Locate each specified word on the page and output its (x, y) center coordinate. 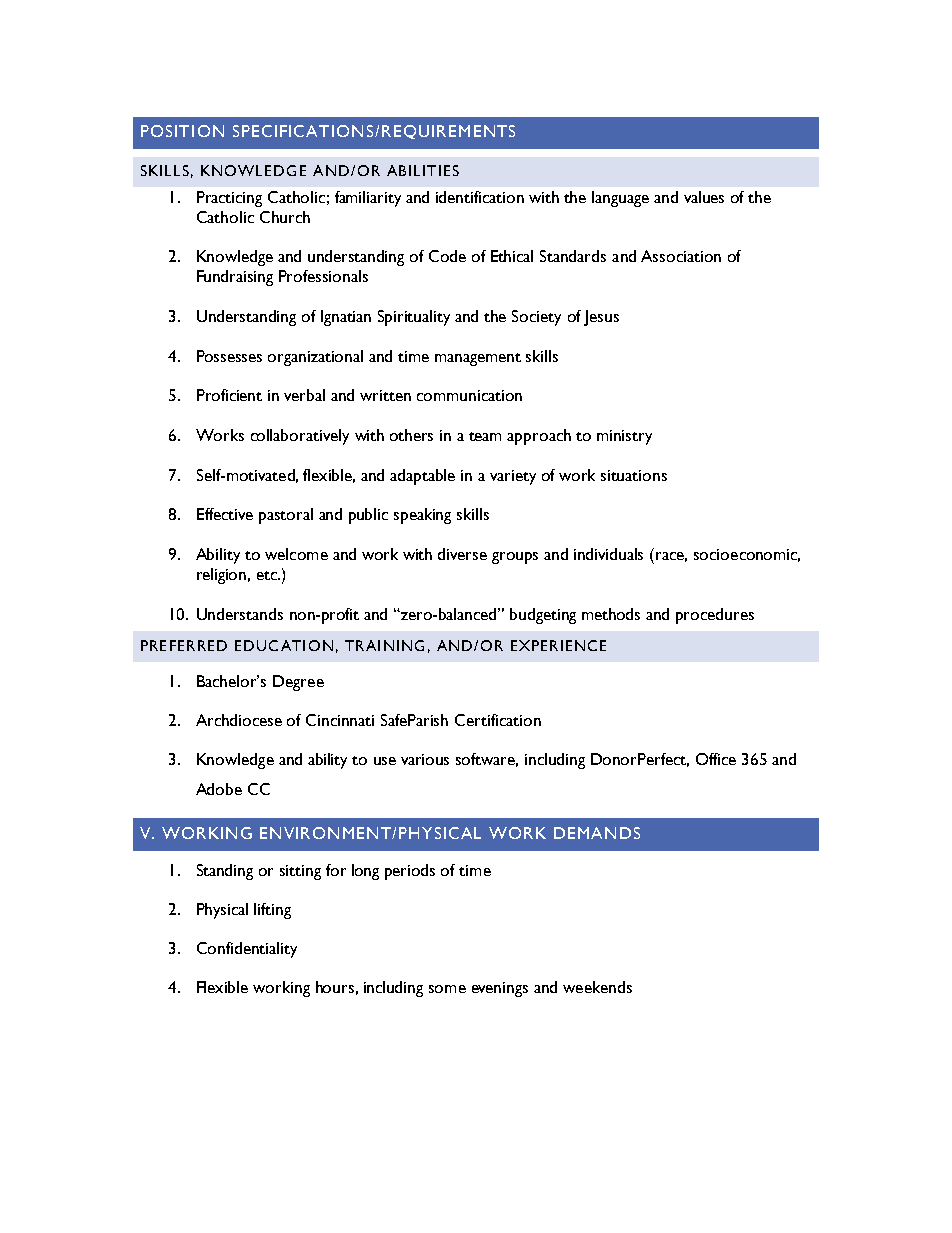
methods (611, 614)
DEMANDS (597, 833)
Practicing (229, 199)
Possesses (229, 356)
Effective (225, 514)
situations (634, 475)
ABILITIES (423, 170)
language (620, 199)
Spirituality (414, 318)
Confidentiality (247, 950)
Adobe (219, 789)
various (425, 759)
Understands (240, 614)
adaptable (422, 477)
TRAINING (384, 645)
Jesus (601, 318)
